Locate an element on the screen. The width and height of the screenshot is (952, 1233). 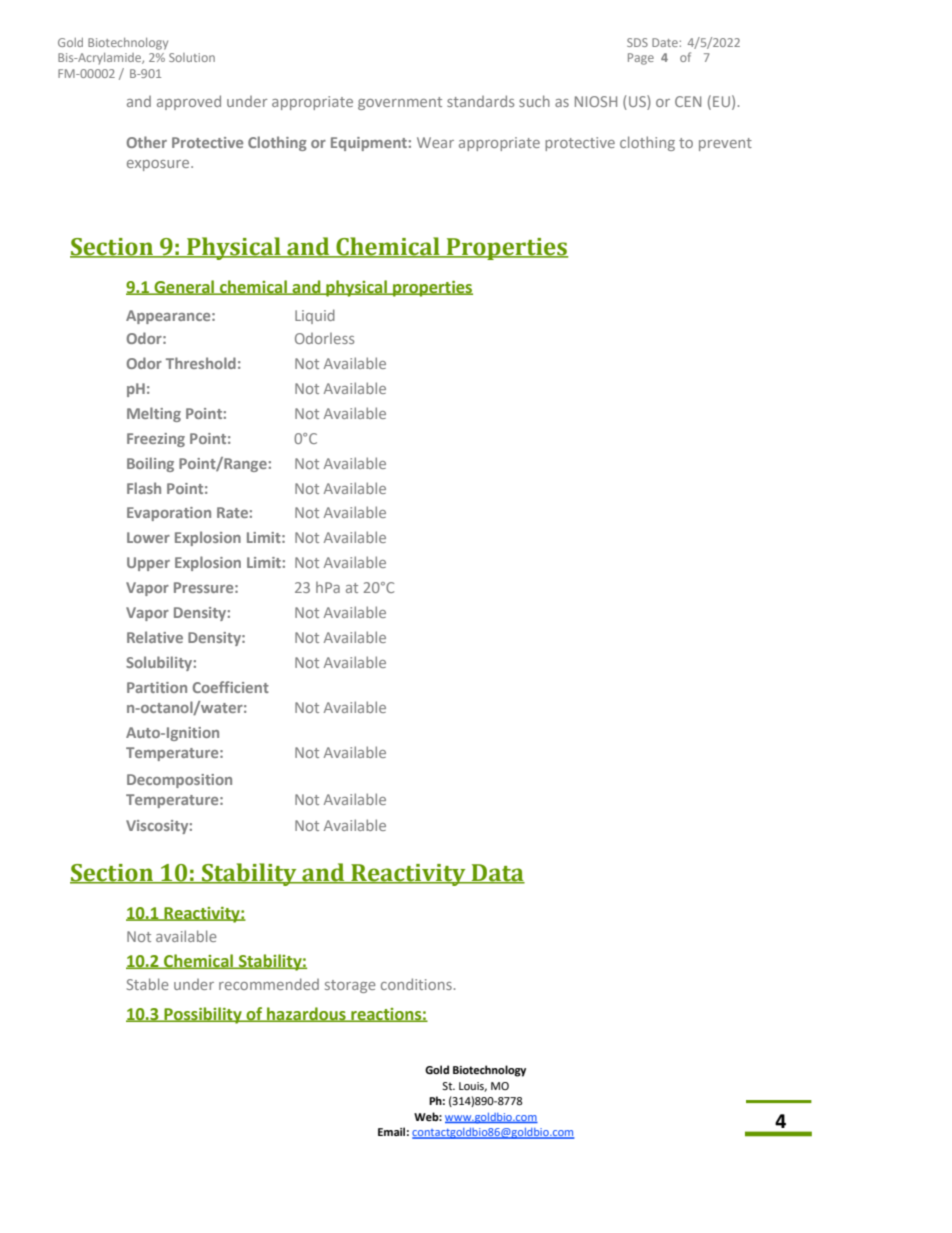
Solution is located at coordinates (192, 57).
